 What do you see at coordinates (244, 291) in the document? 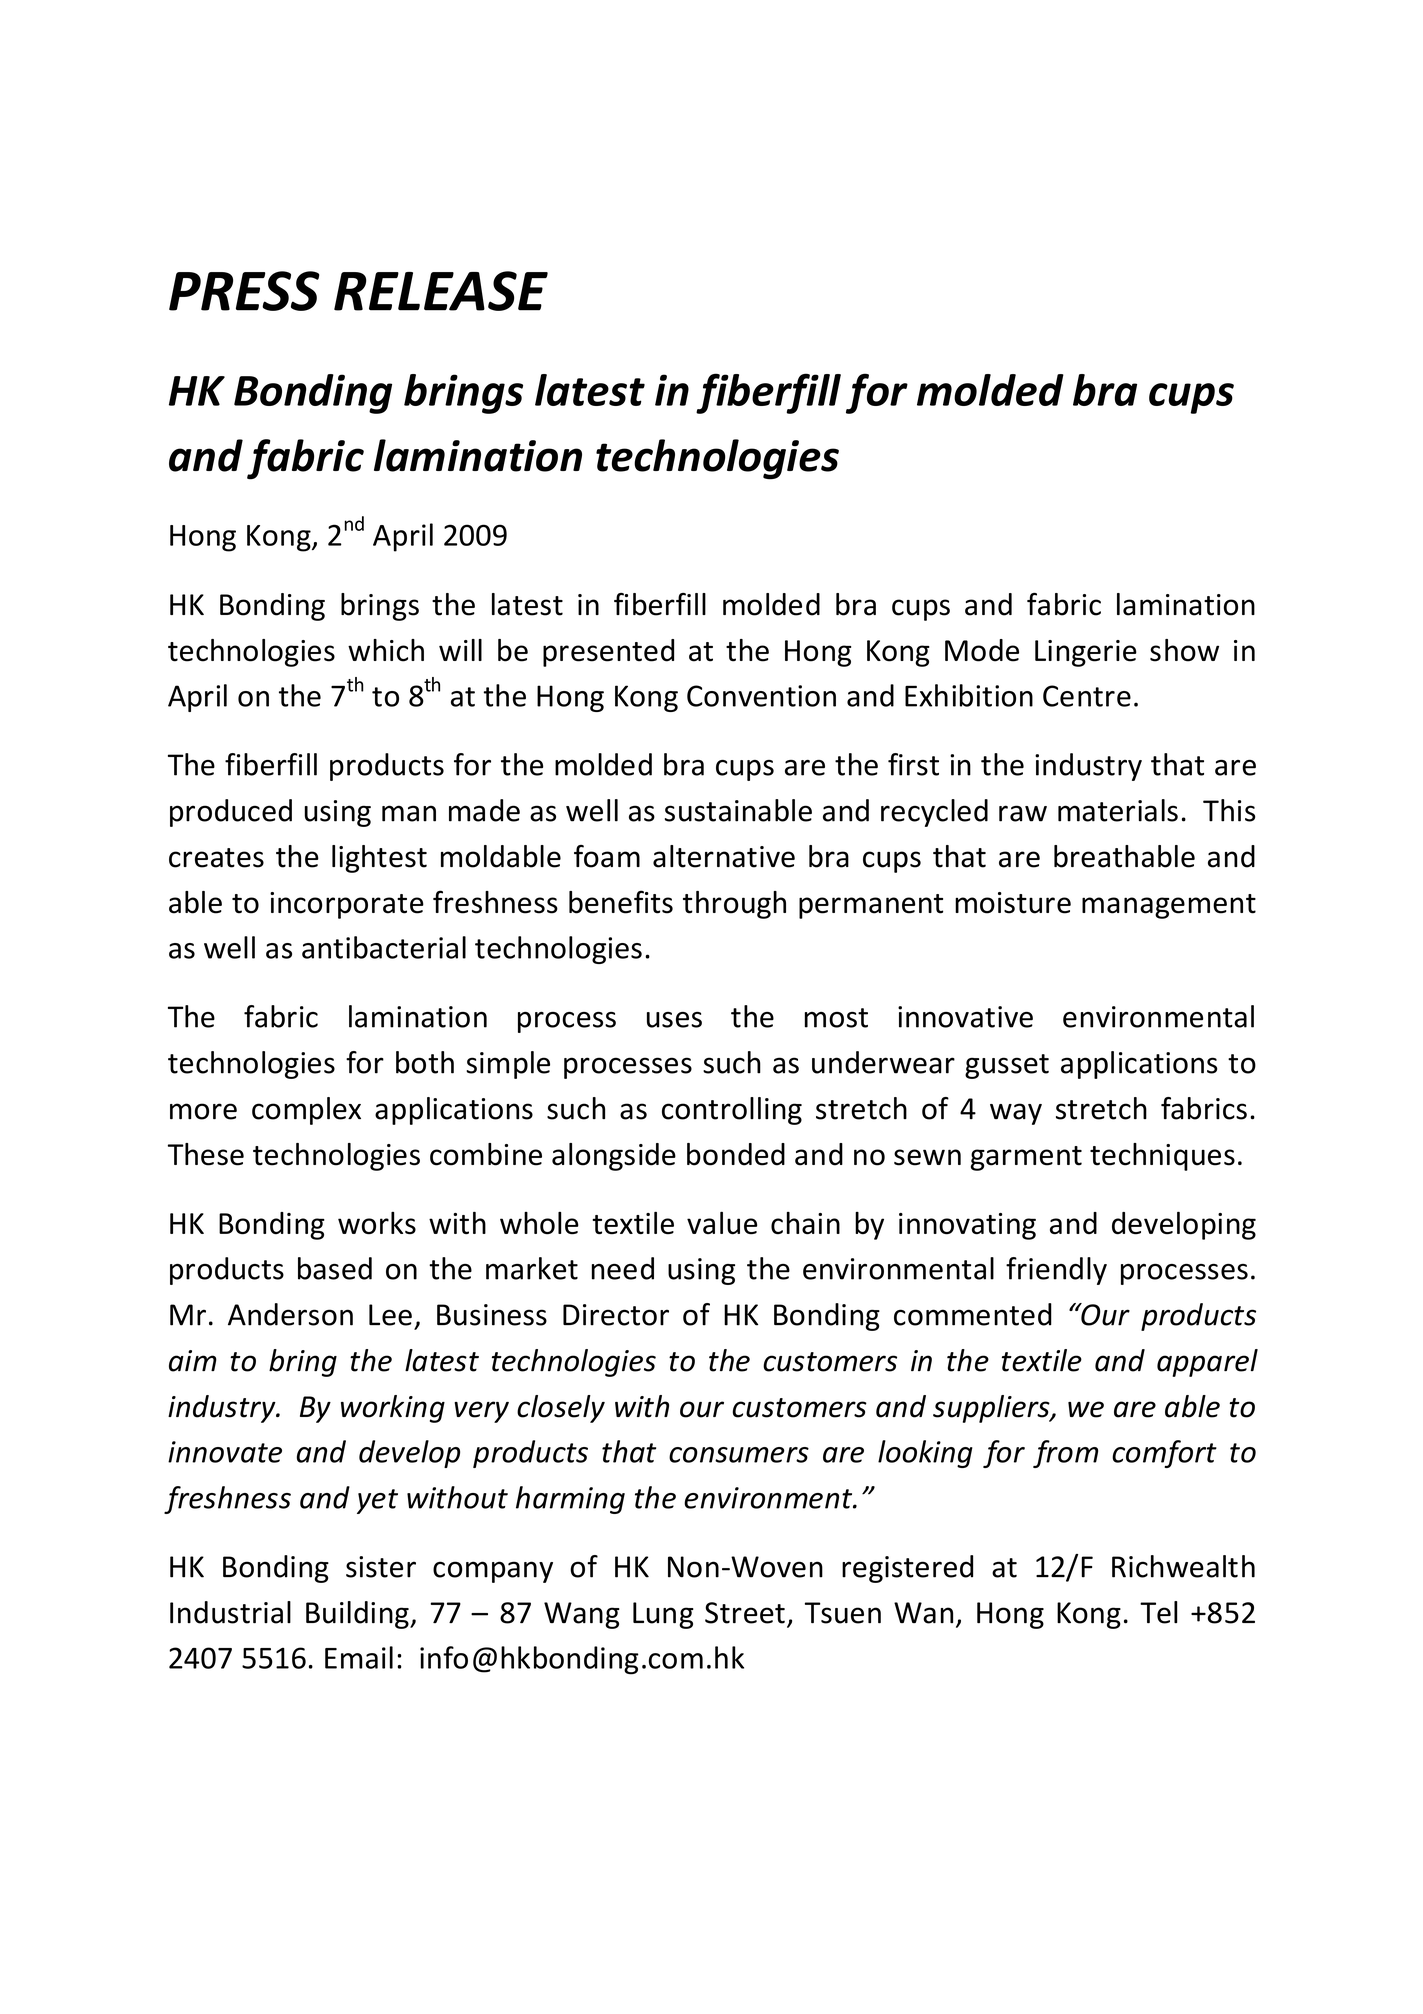
I see `PRESS` at bounding box center [244, 291].
